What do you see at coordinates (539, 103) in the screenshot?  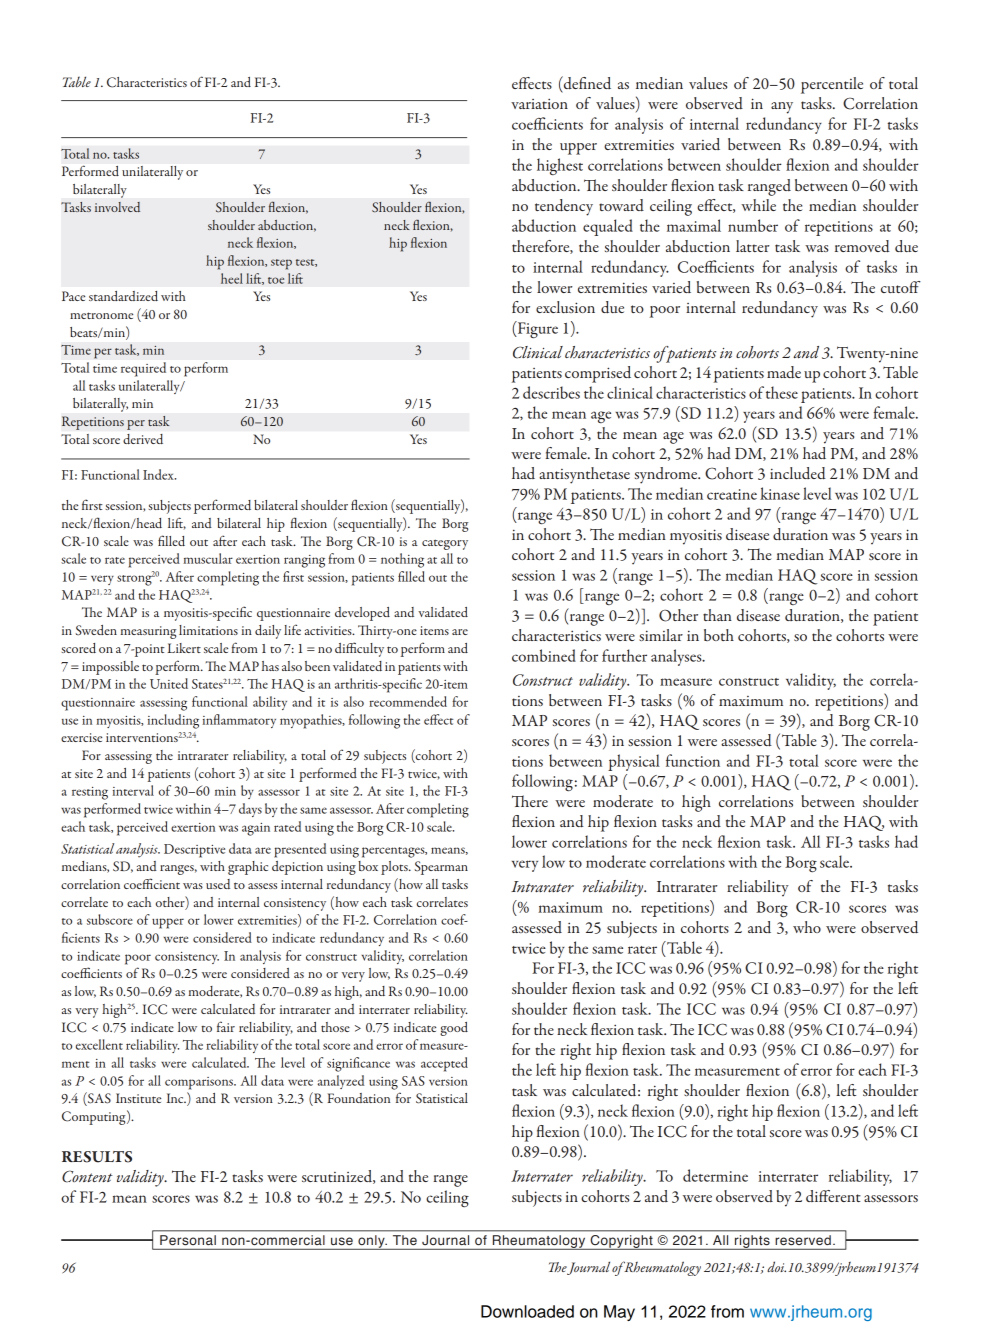 I see `variation` at bounding box center [539, 103].
